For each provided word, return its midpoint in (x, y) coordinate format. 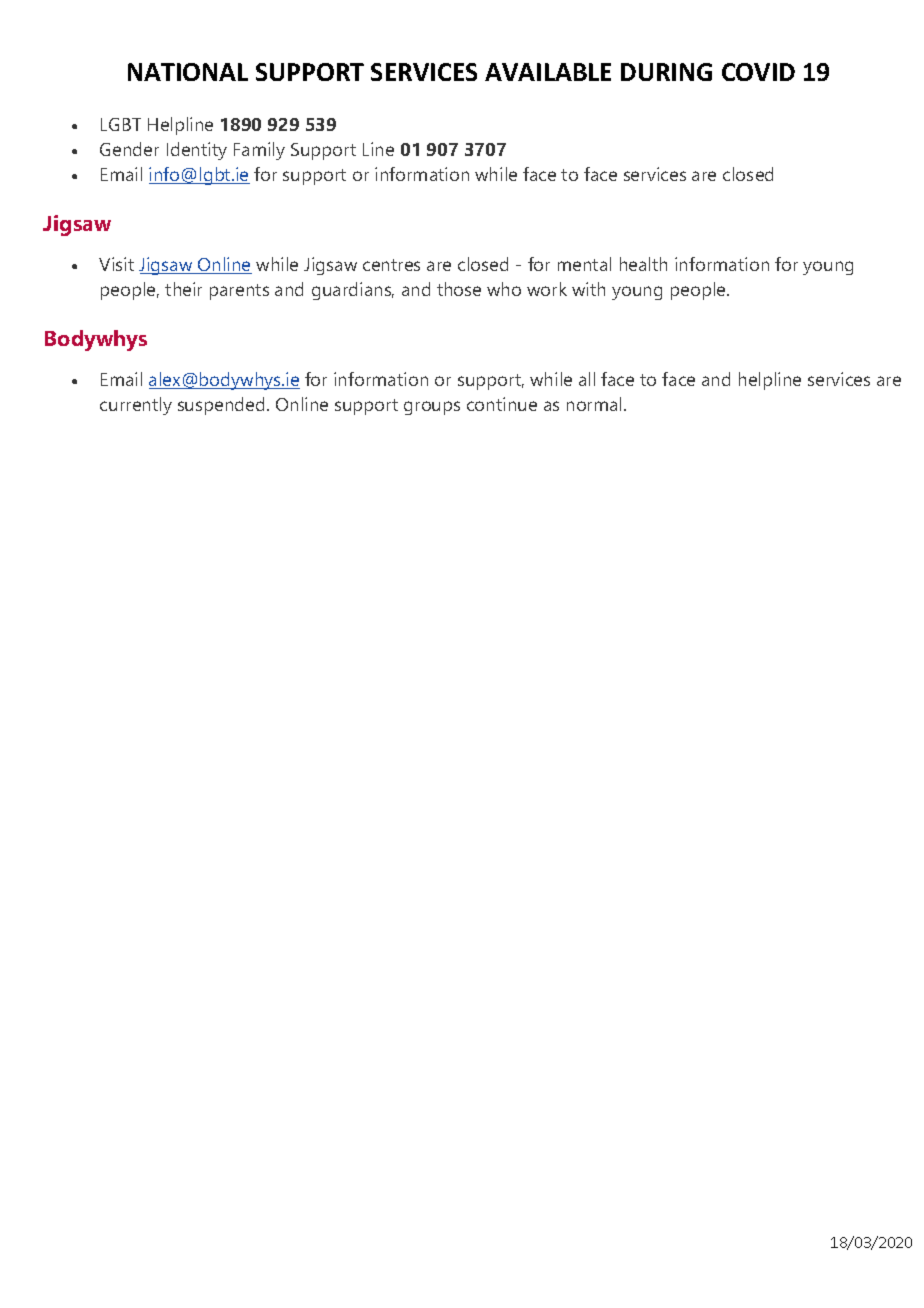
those (459, 289)
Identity (197, 151)
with (588, 289)
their (183, 289)
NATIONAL (188, 72)
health (643, 264)
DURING (666, 72)
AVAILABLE (548, 72)
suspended (221, 406)
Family (259, 151)
